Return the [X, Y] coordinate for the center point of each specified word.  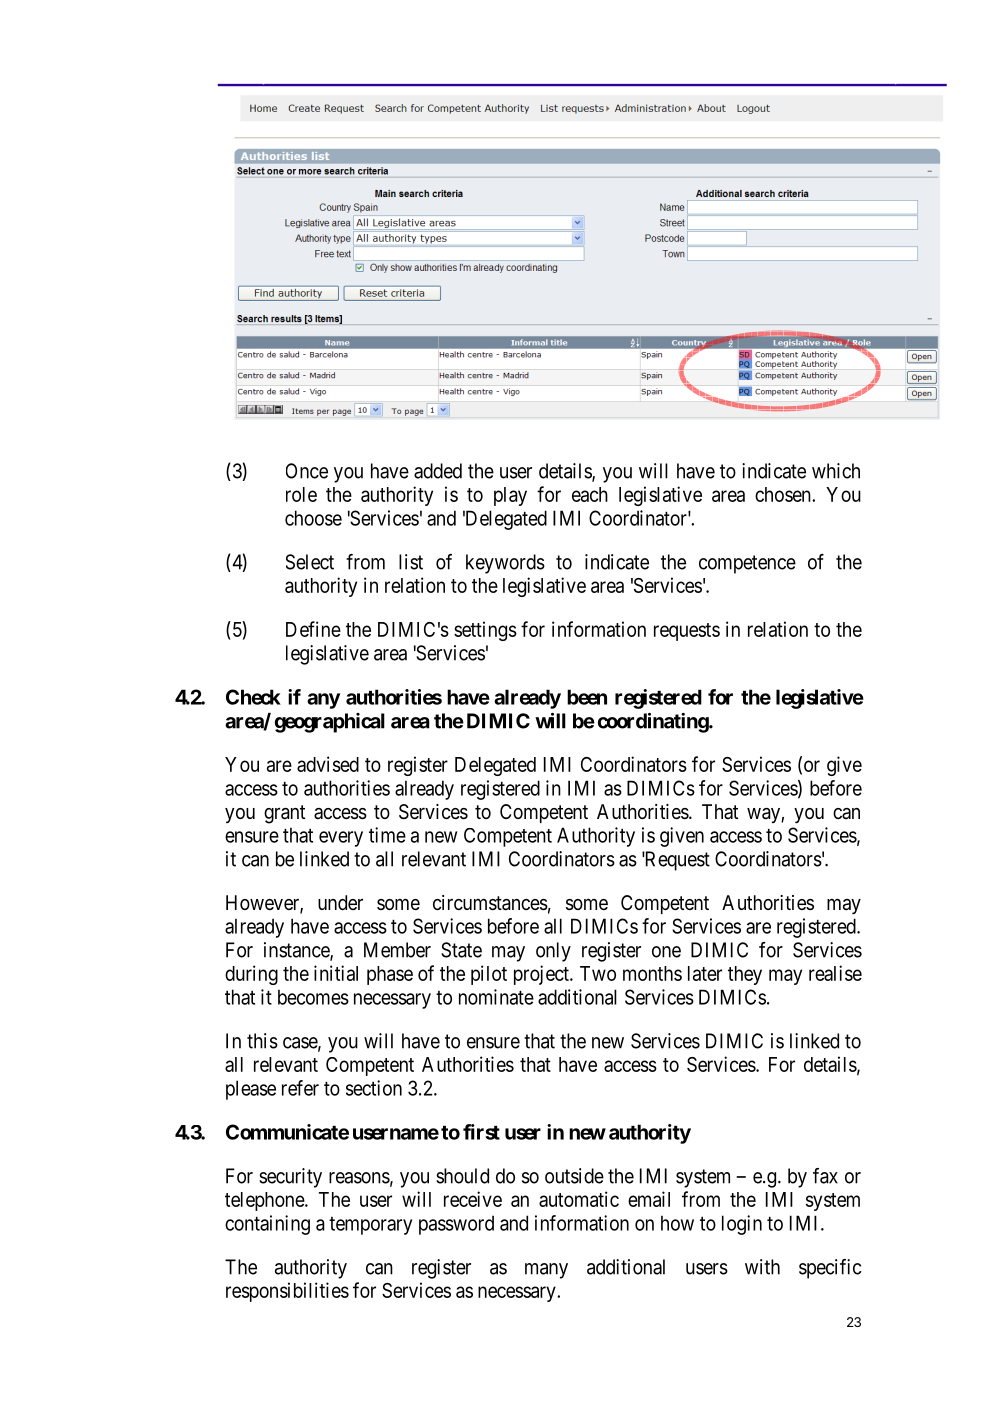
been [587, 697]
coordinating [654, 722]
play [510, 496]
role [301, 494]
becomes [313, 997]
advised [328, 764]
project [542, 975]
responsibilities [287, 1292]
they [745, 975]
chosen [784, 494]
